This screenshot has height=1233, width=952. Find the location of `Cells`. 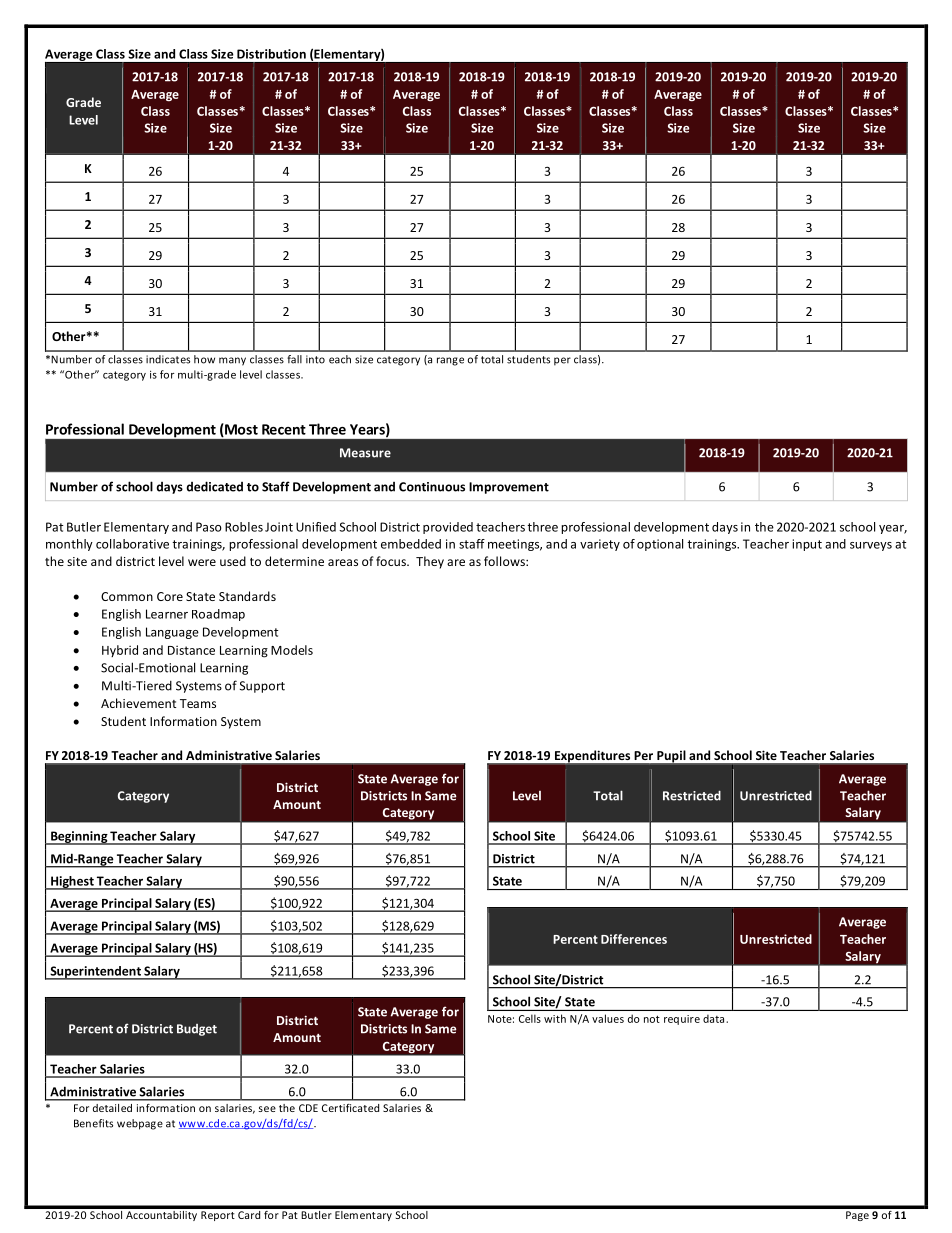

Cells is located at coordinates (530, 1018).
